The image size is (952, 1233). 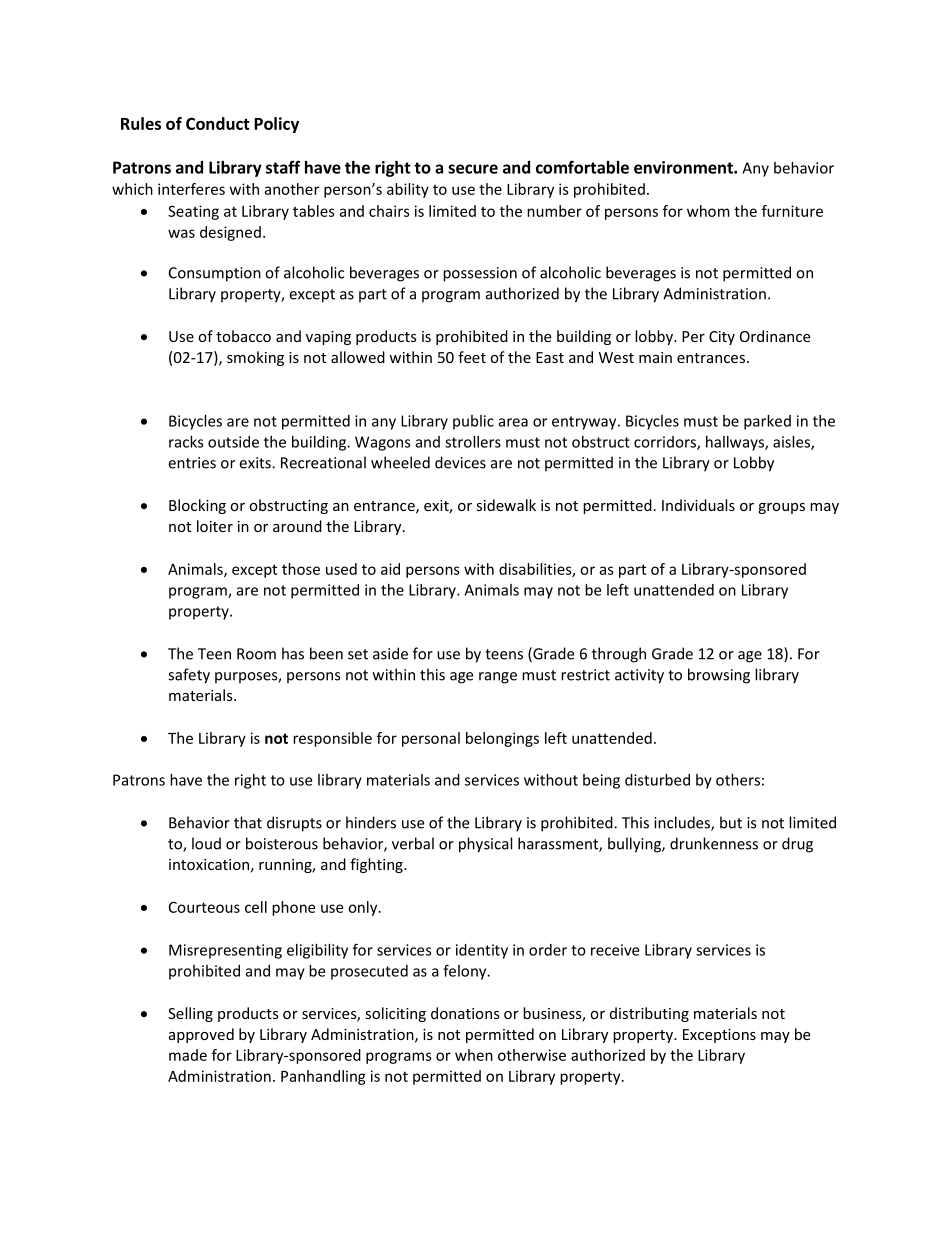 I want to click on donations, so click(x=465, y=1013).
